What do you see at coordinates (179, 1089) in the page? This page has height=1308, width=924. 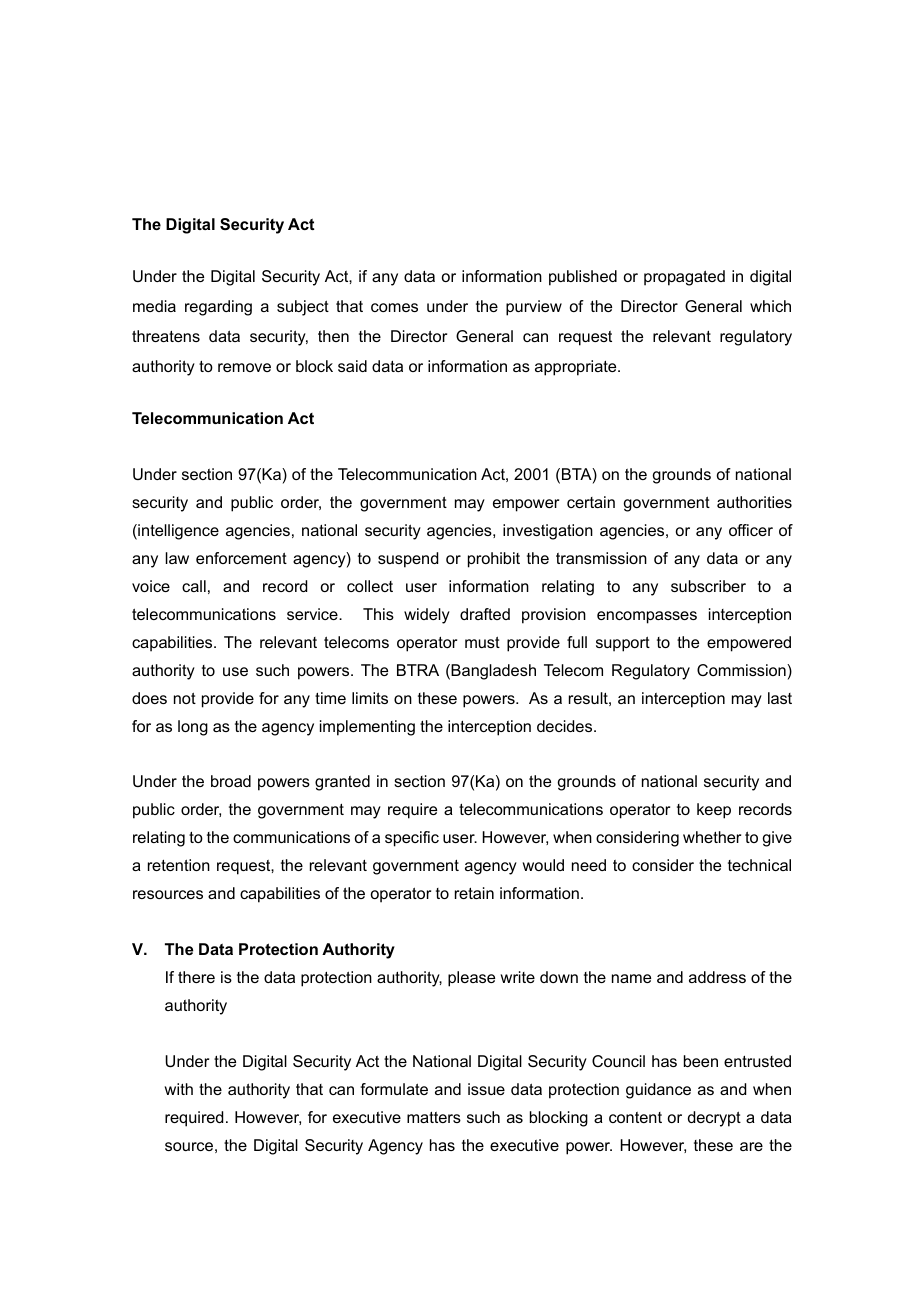 I see `with` at bounding box center [179, 1089].
